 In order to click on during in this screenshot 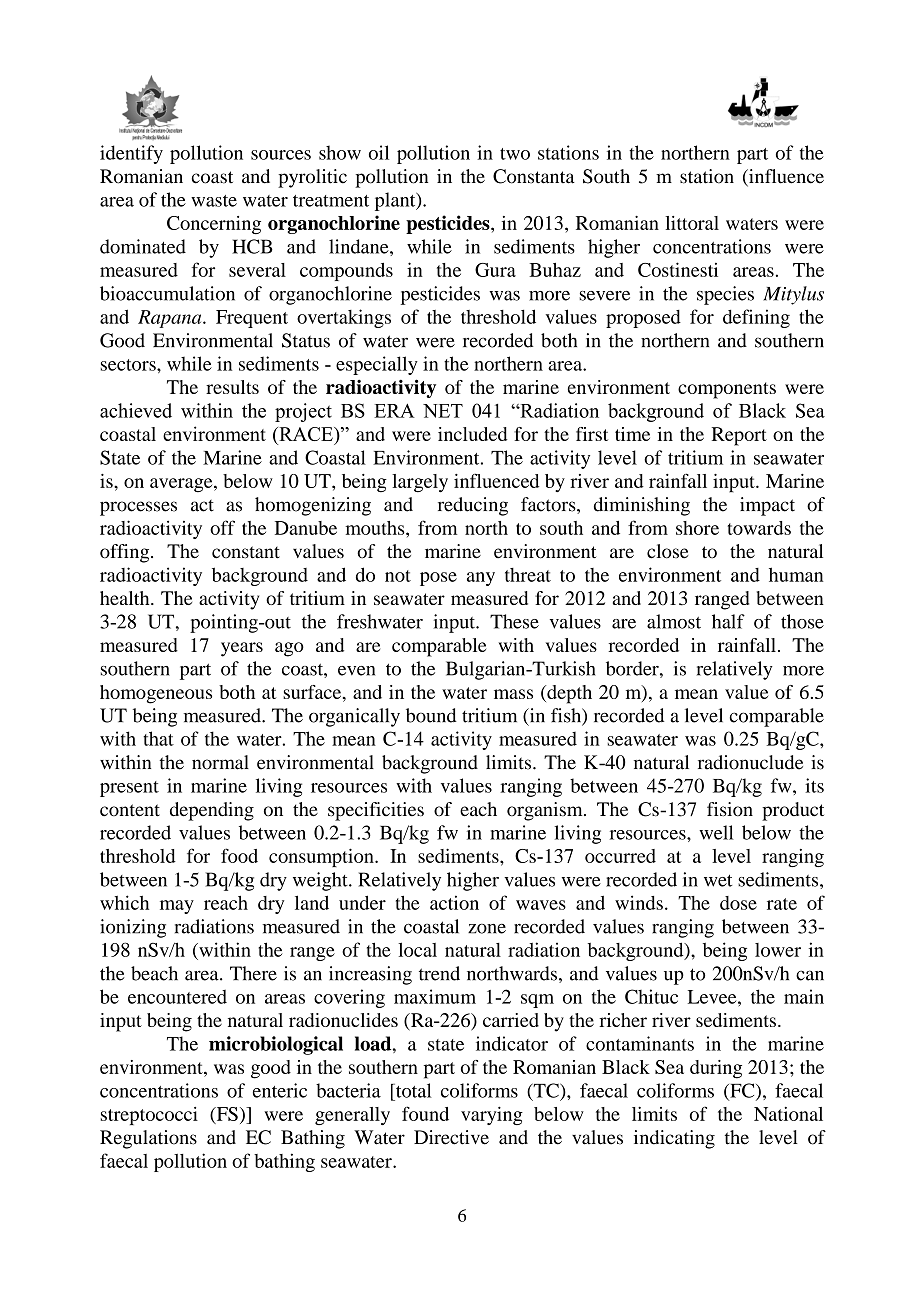, I will do `click(716, 1069)`.
